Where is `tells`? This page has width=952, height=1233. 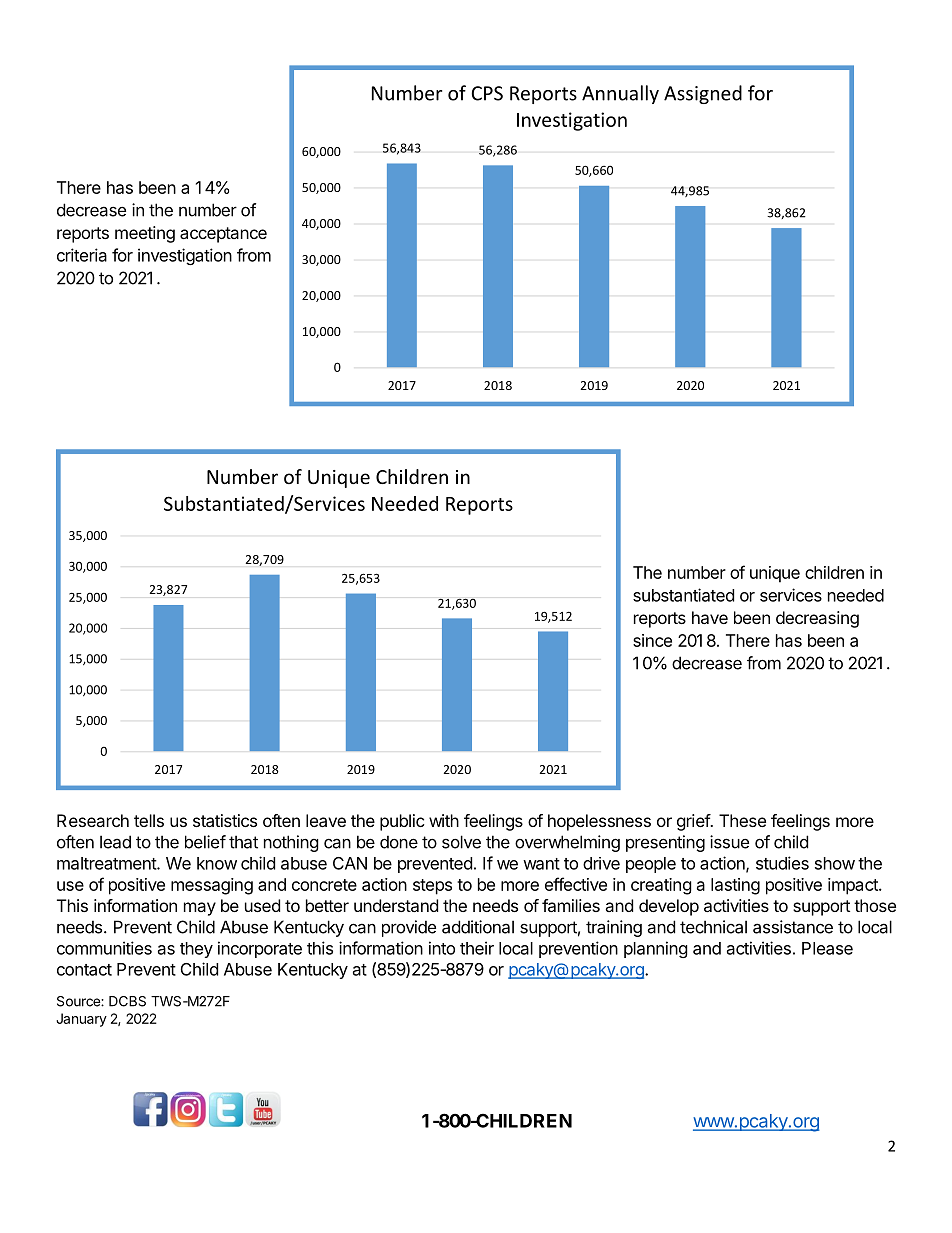
tells is located at coordinates (149, 820).
